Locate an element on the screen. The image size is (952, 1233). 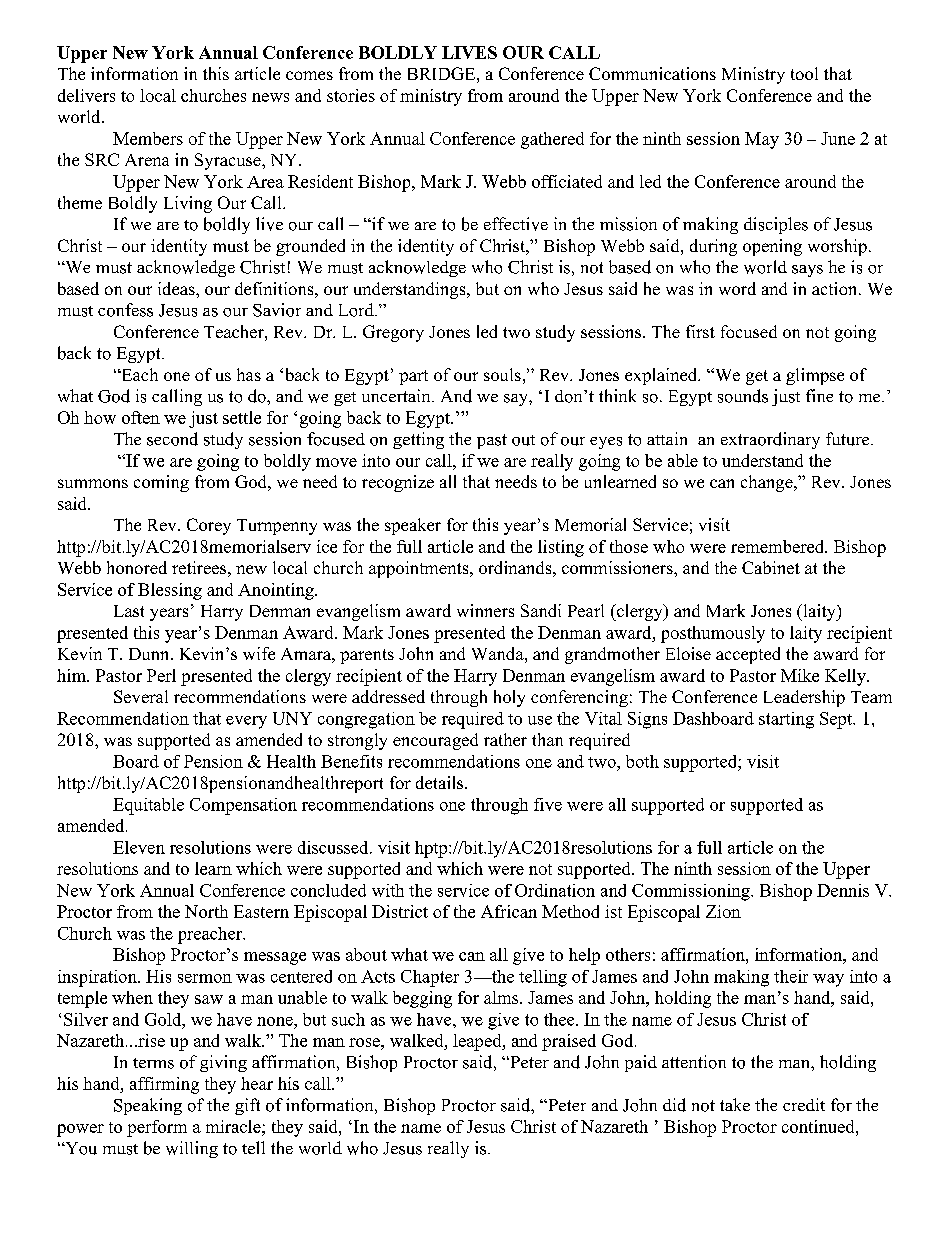
credit is located at coordinates (804, 1104).
